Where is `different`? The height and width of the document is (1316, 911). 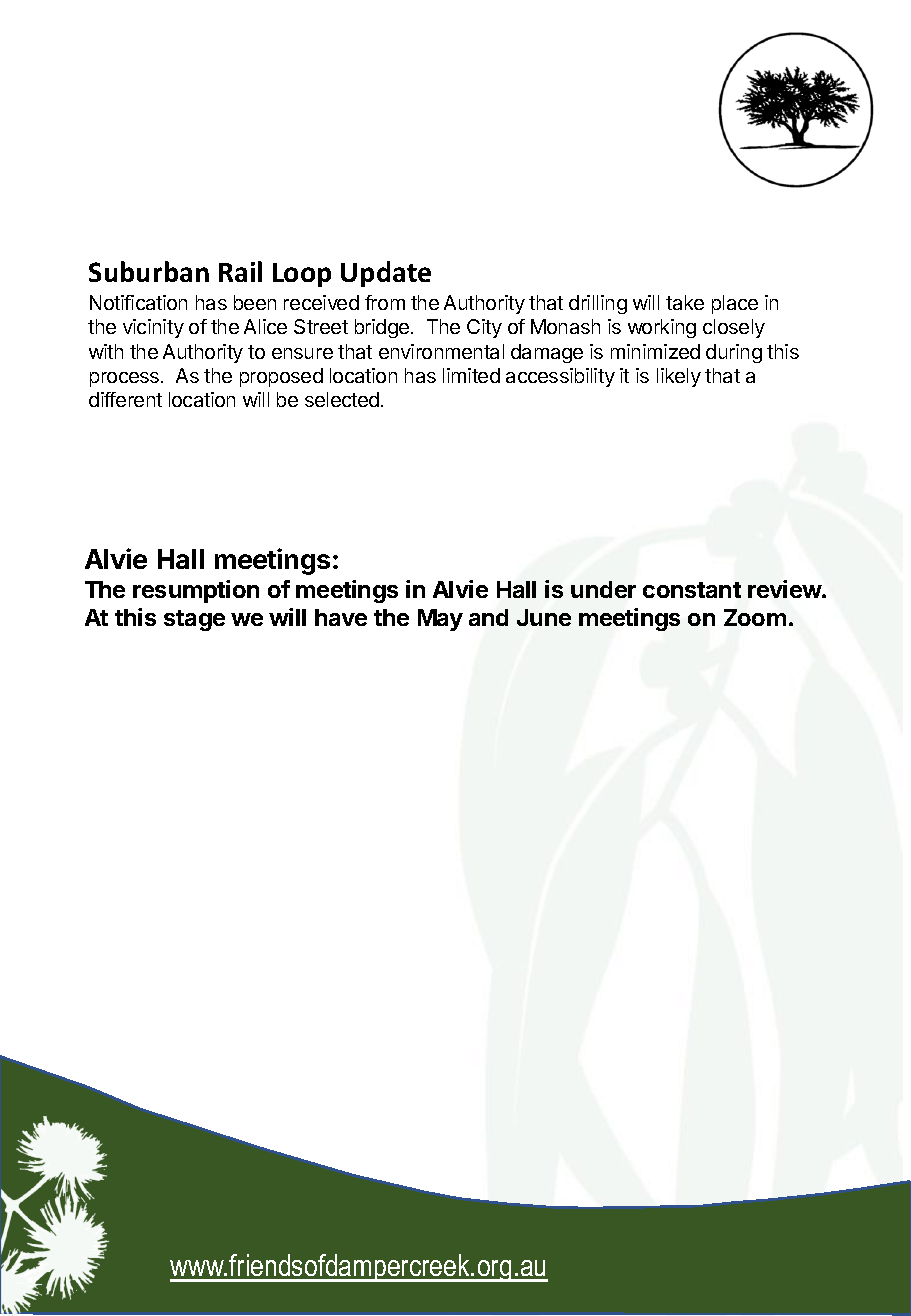
different is located at coordinates (125, 399).
